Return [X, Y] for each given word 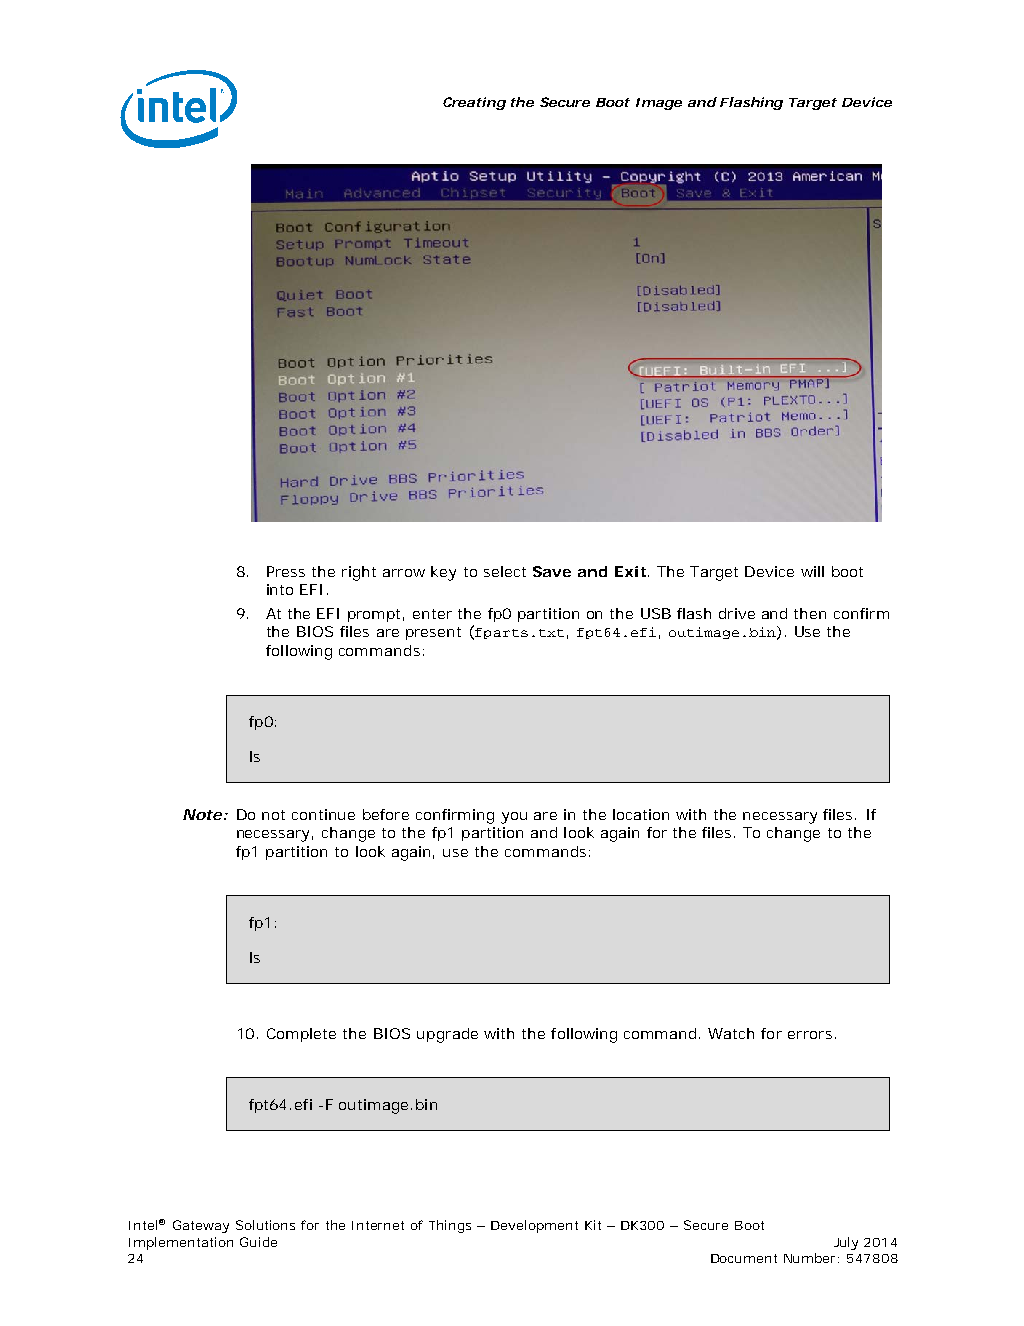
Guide [258, 1242]
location [641, 814]
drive [737, 613]
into [280, 589]
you [514, 818]
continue [323, 814]
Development [534, 1226]
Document [744, 1258]
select [505, 571]
